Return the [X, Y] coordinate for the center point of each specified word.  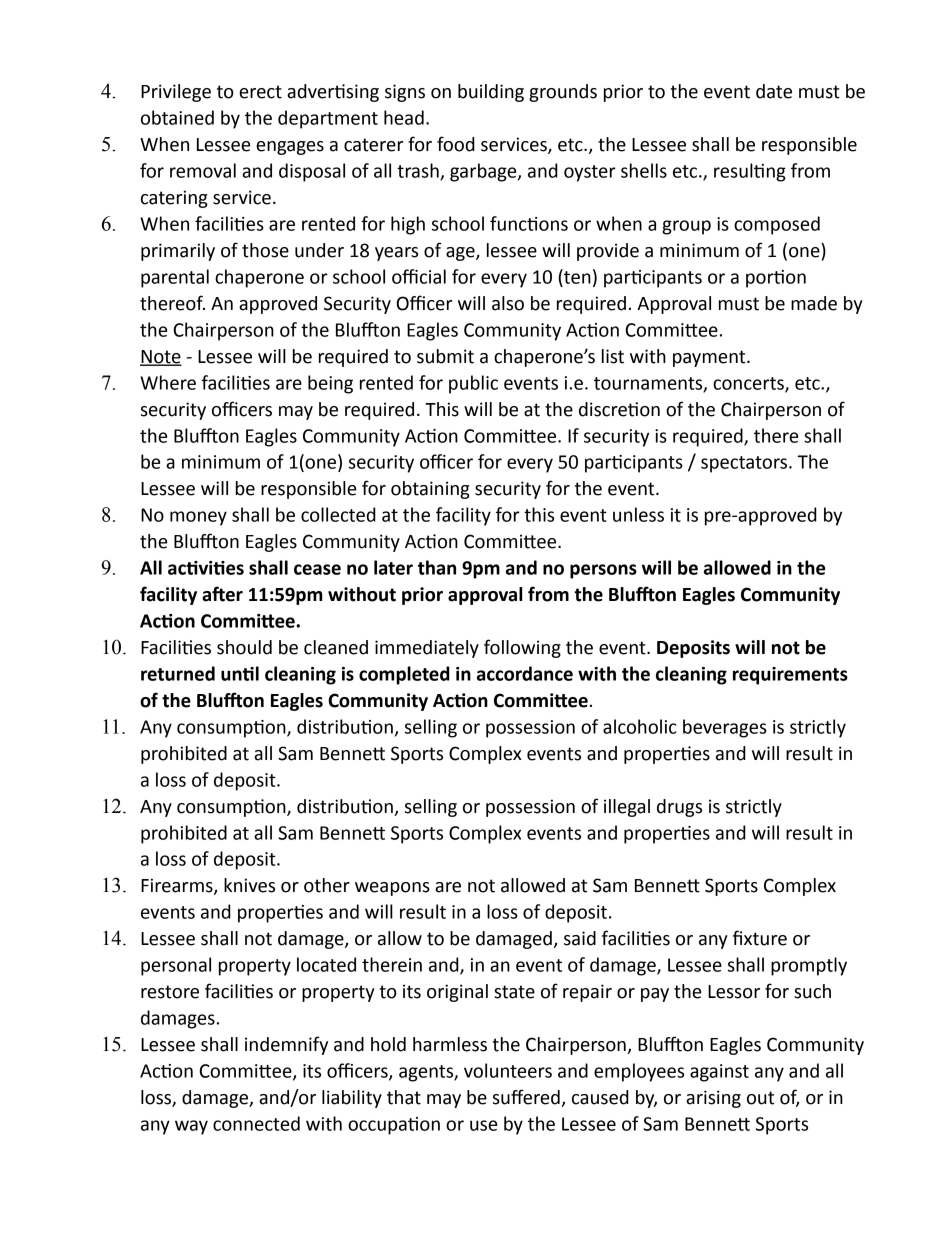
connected [256, 1123]
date [774, 91]
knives [249, 885]
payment [710, 358]
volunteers [508, 1070]
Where [168, 382]
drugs [679, 808]
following [522, 648]
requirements [790, 676]
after [222, 594]
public [473, 384]
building [491, 93]
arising [713, 1099]
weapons [392, 889]
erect [260, 92]
